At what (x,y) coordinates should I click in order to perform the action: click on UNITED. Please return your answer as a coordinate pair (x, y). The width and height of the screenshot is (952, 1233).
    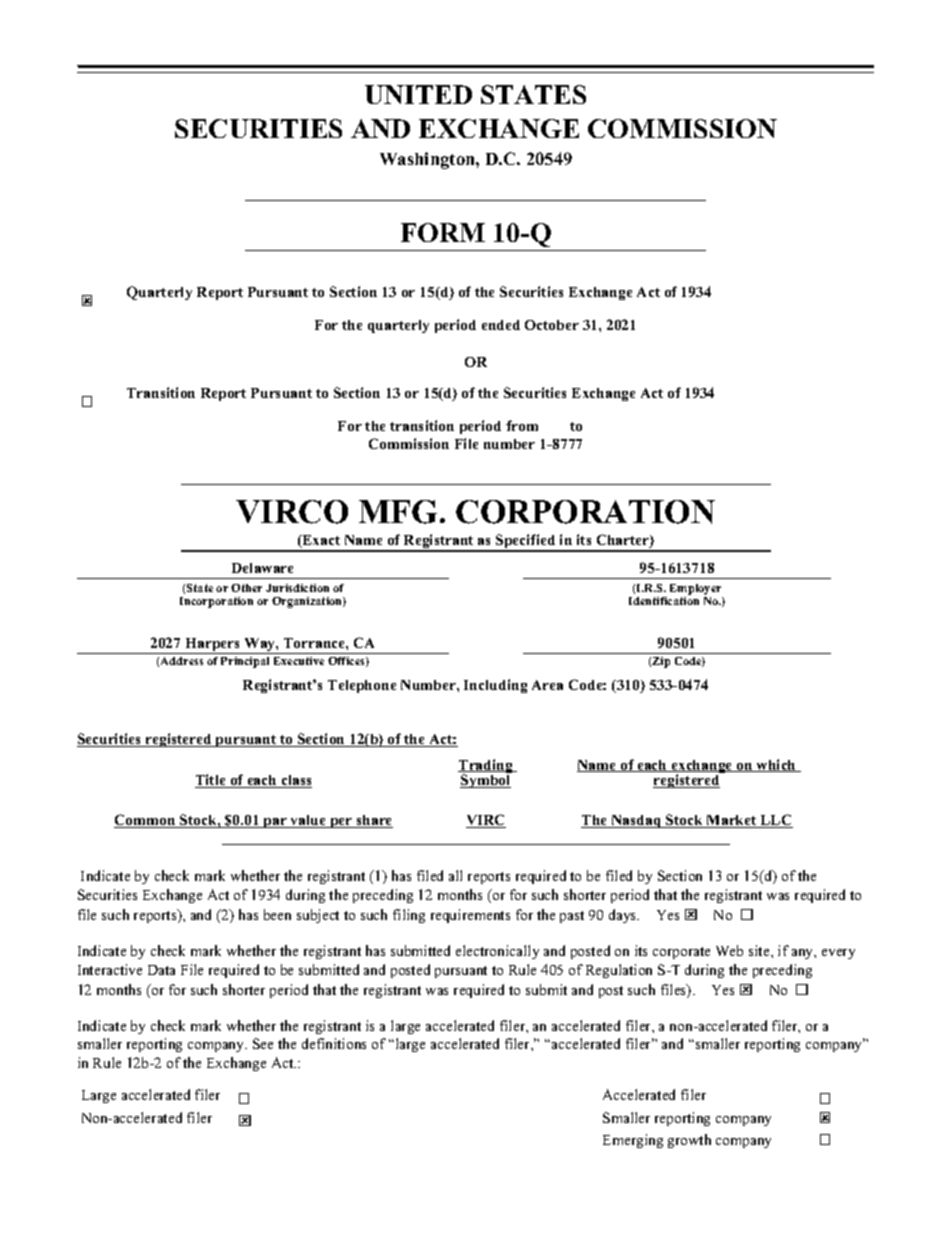
    Looking at the image, I should click on (418, 94).
